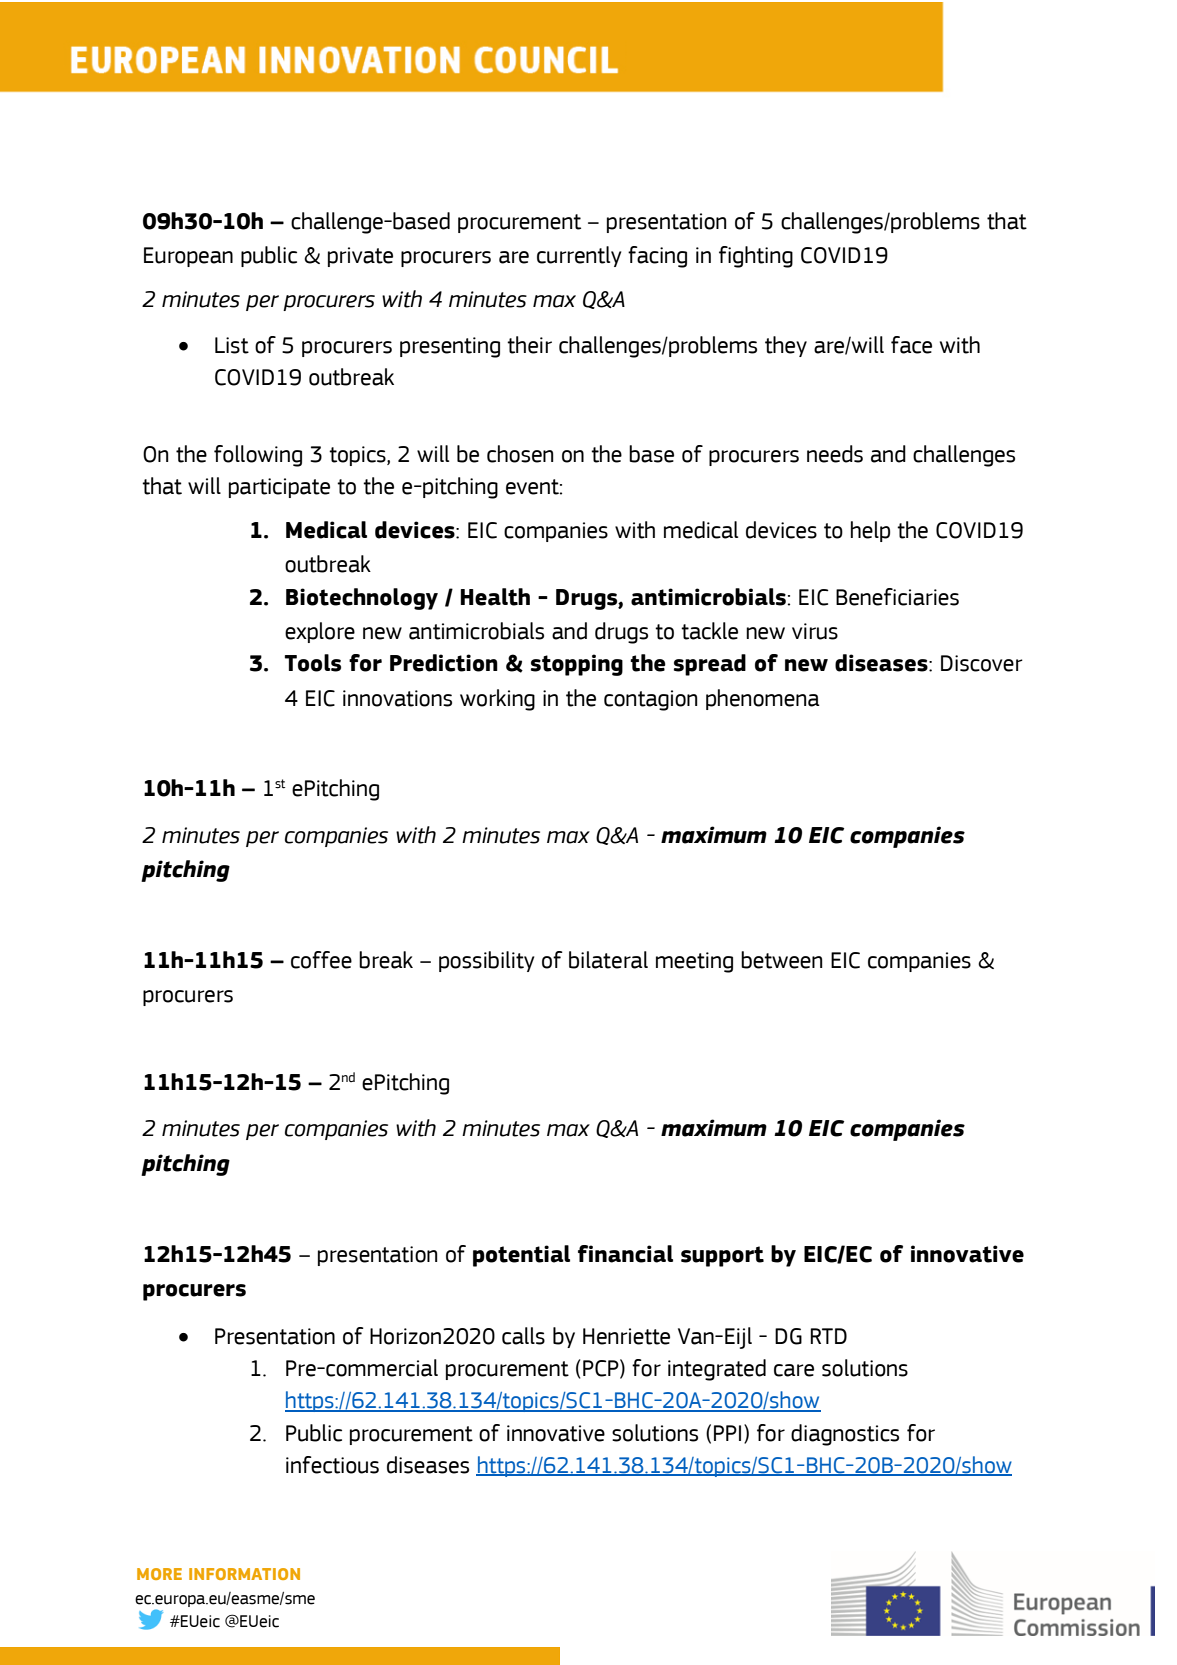 The image size is (1177, 1665). I want to click on INFORMATION, so click(244, 1574).
